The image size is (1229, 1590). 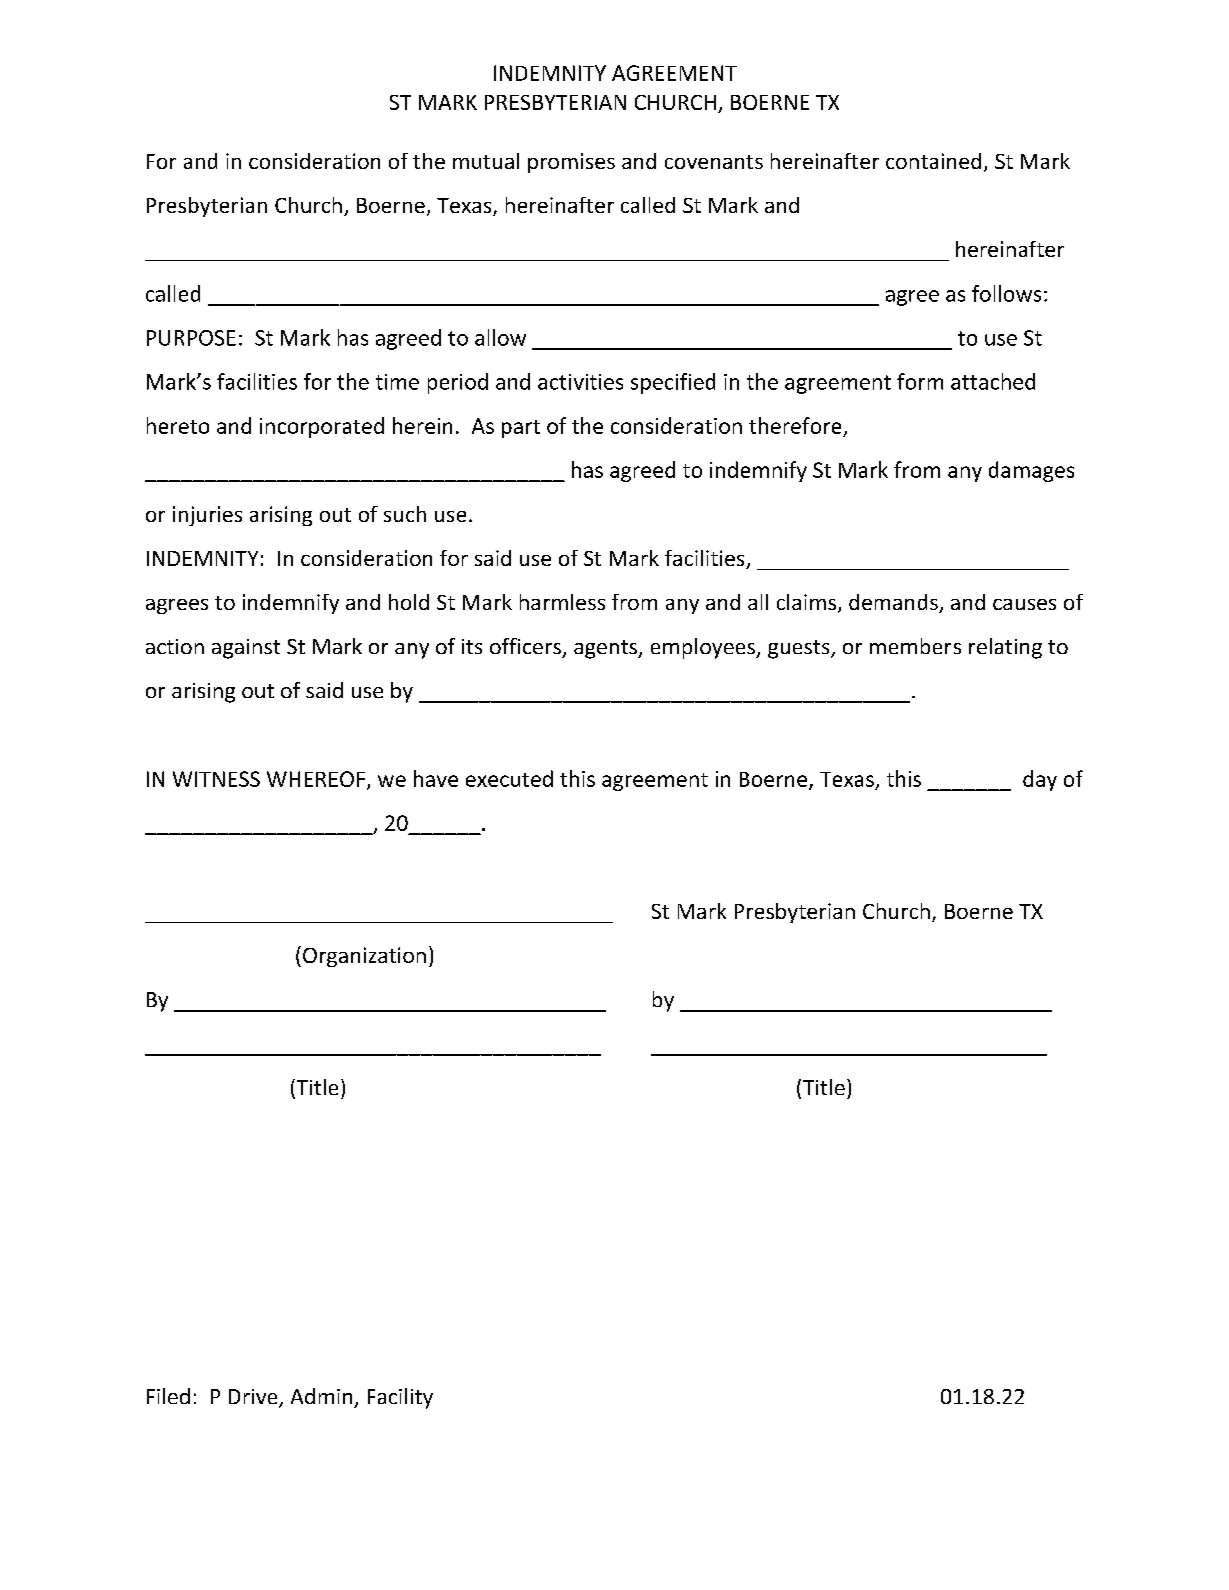 What do you see at coordinates (1040, 780) in the page?
I see `day` at bounding box center [1040, 780].
